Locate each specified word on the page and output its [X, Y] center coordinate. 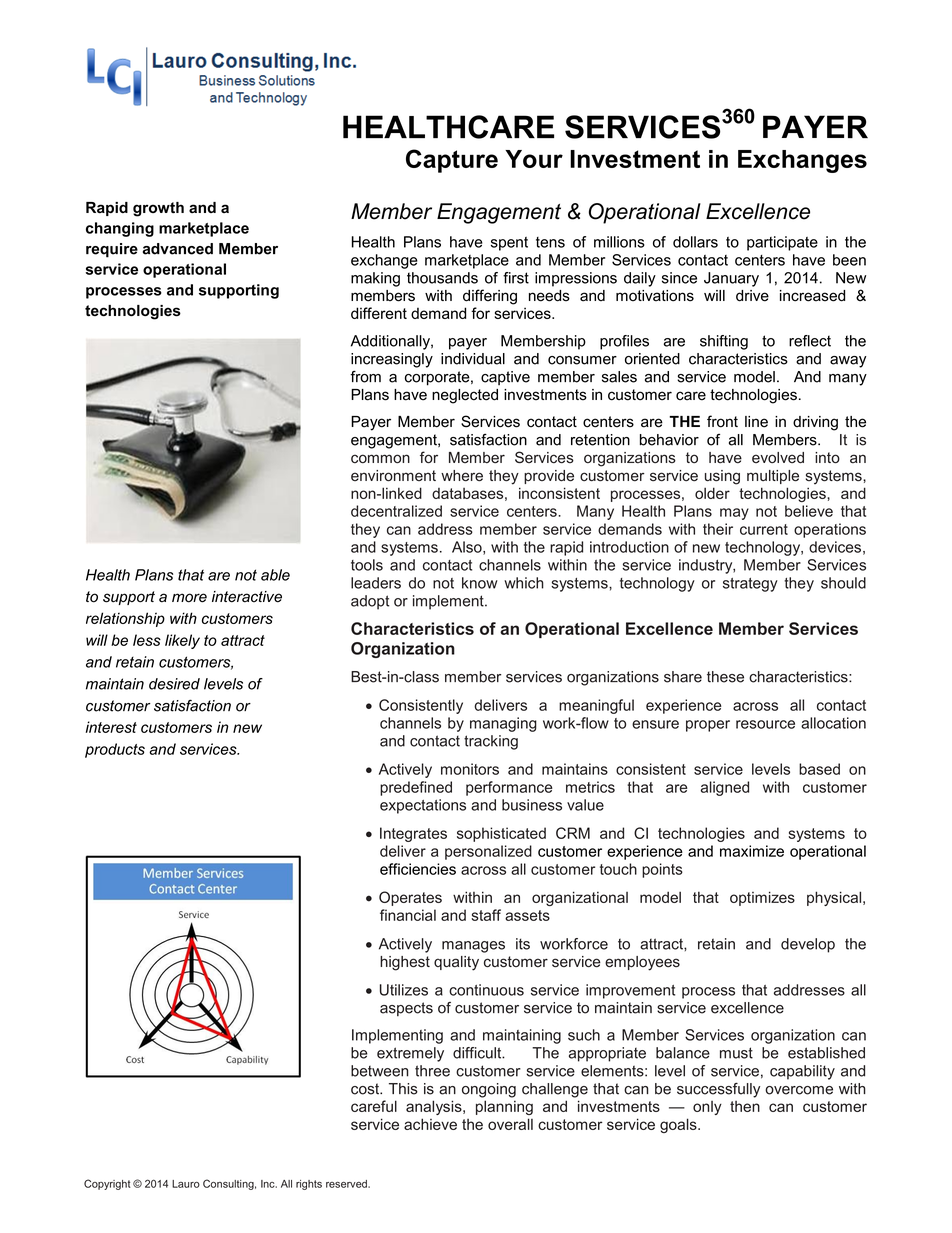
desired [174, 684]
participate [782, 243]
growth [158, 209]
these [725, 677]
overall [510, 1124]
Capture [452, 161]
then [745, 1106]
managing [503, 724]
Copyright [107, 1184]
